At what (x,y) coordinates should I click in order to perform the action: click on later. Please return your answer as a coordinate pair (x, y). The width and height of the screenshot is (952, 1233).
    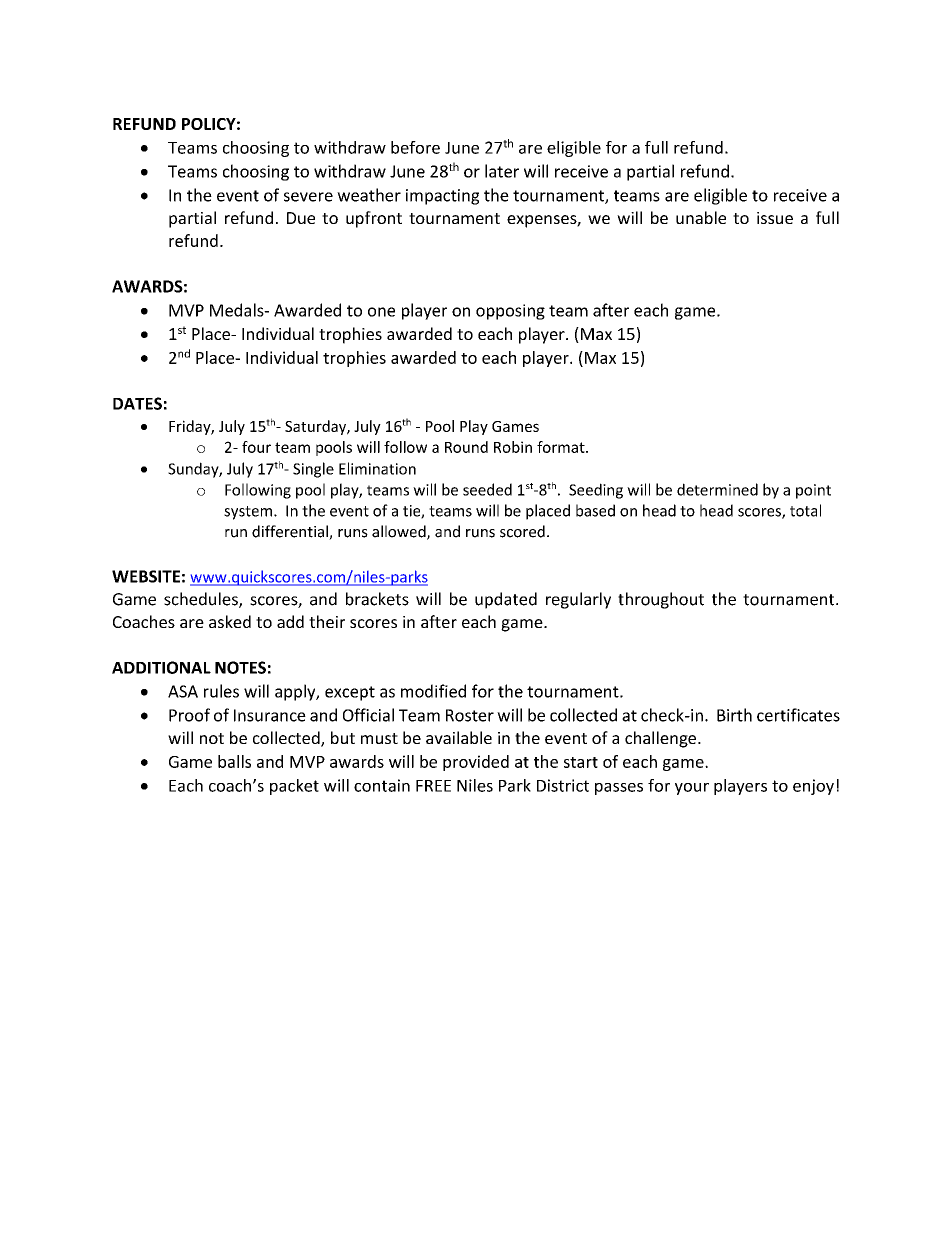
    Looking at the image, I should click on (502, 171).
